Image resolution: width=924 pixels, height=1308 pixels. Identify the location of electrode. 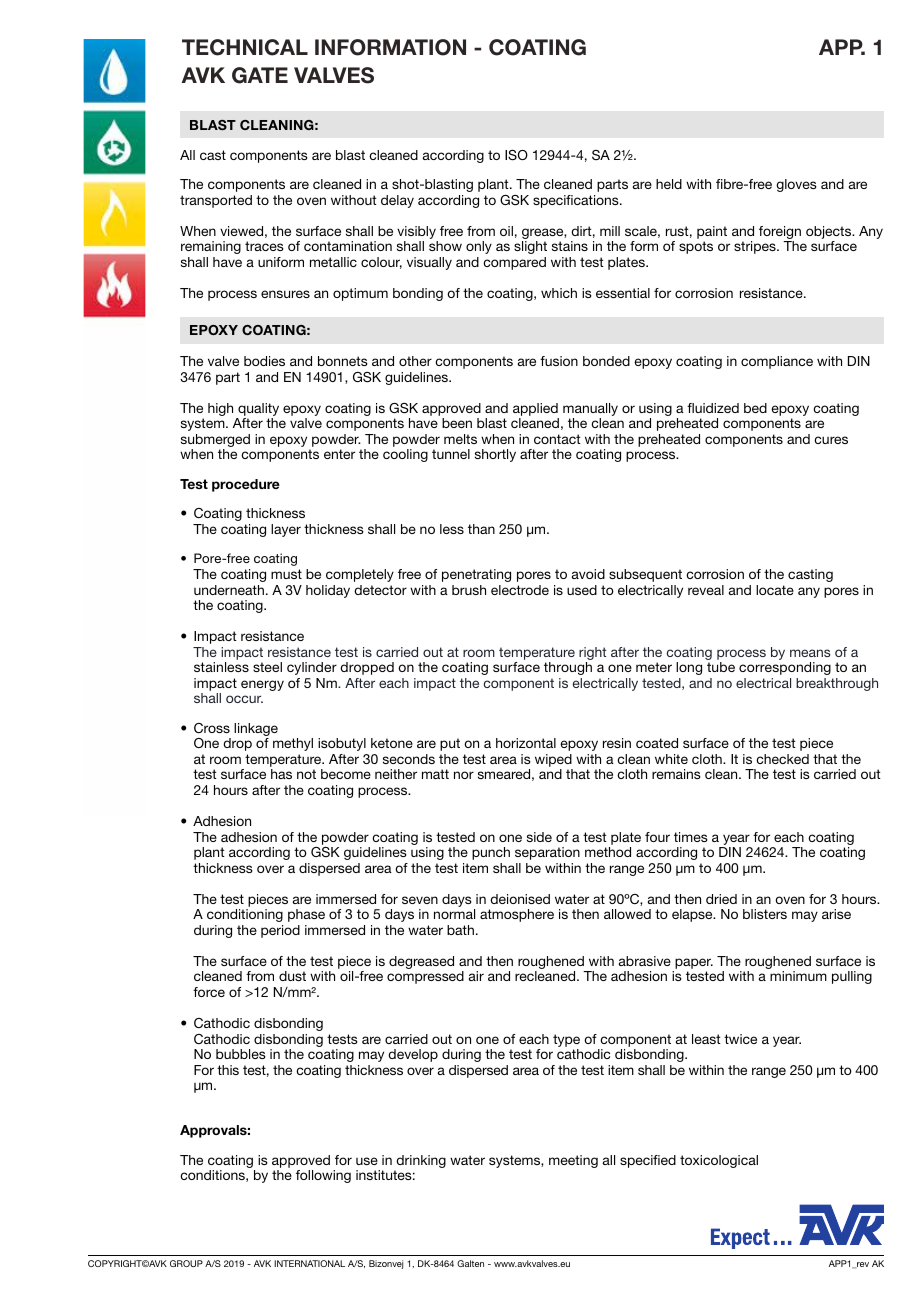
(520, 590).
